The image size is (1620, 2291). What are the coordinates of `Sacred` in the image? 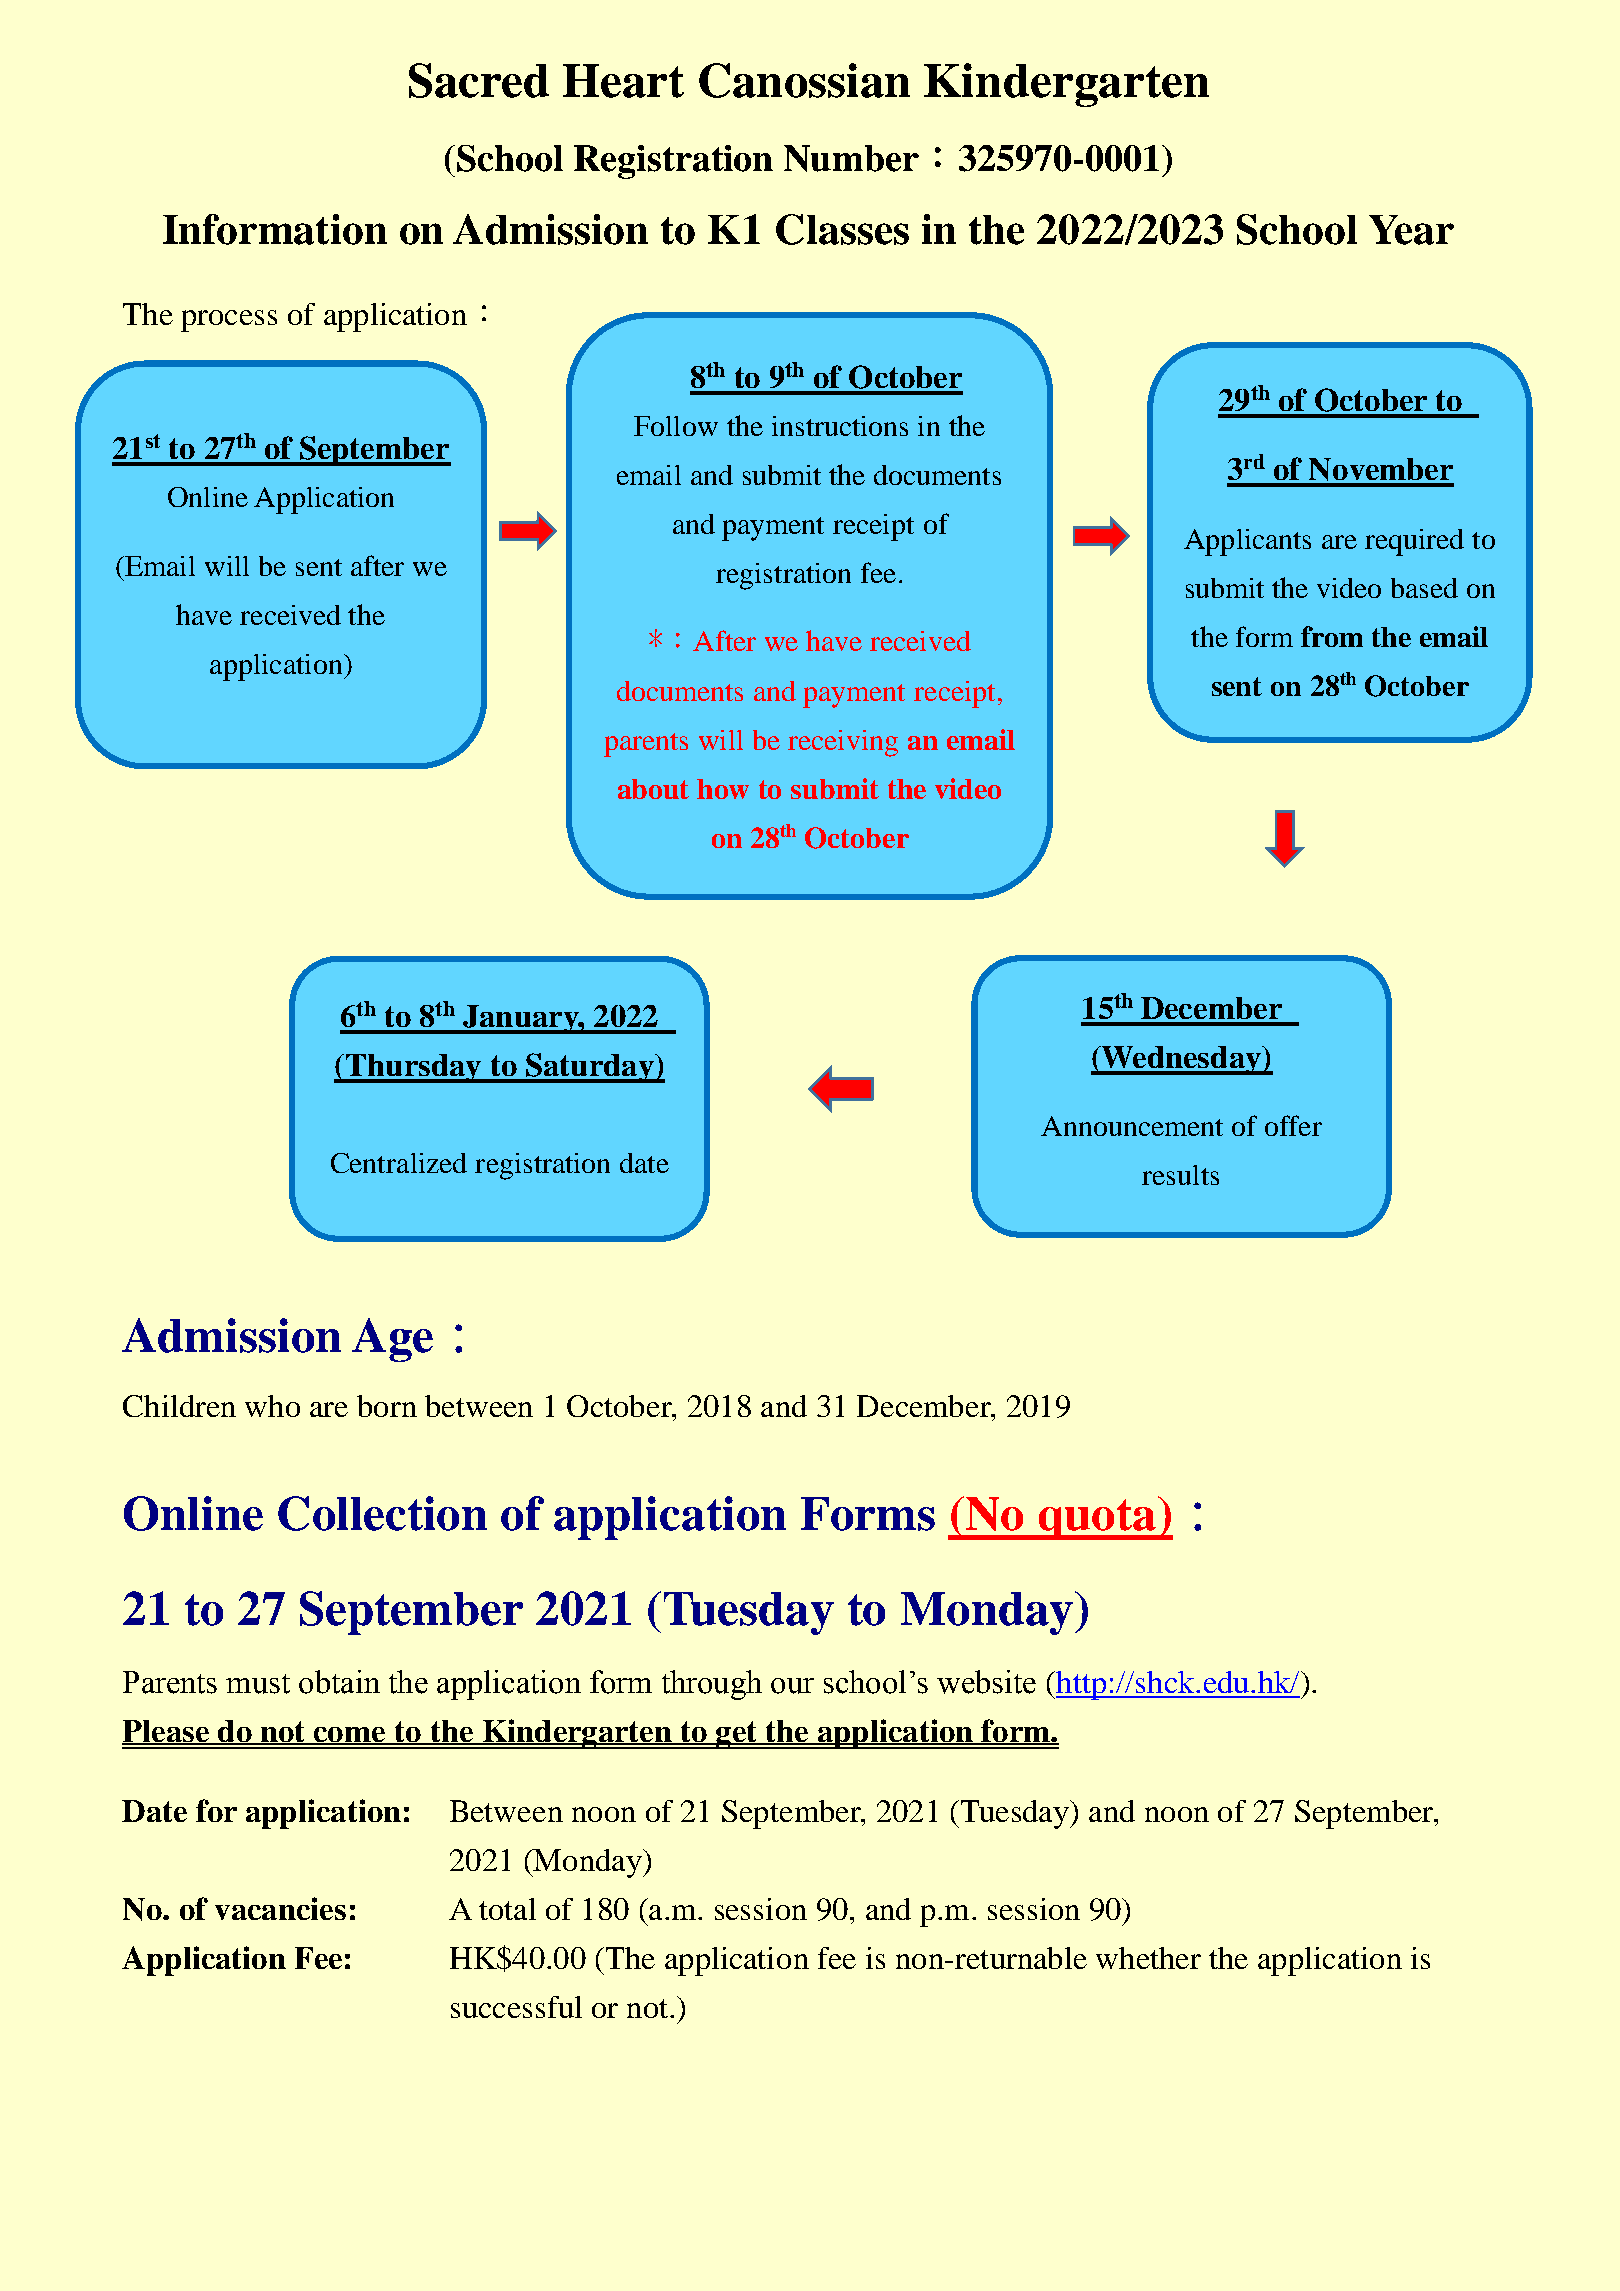 It's located at (479, 80).
